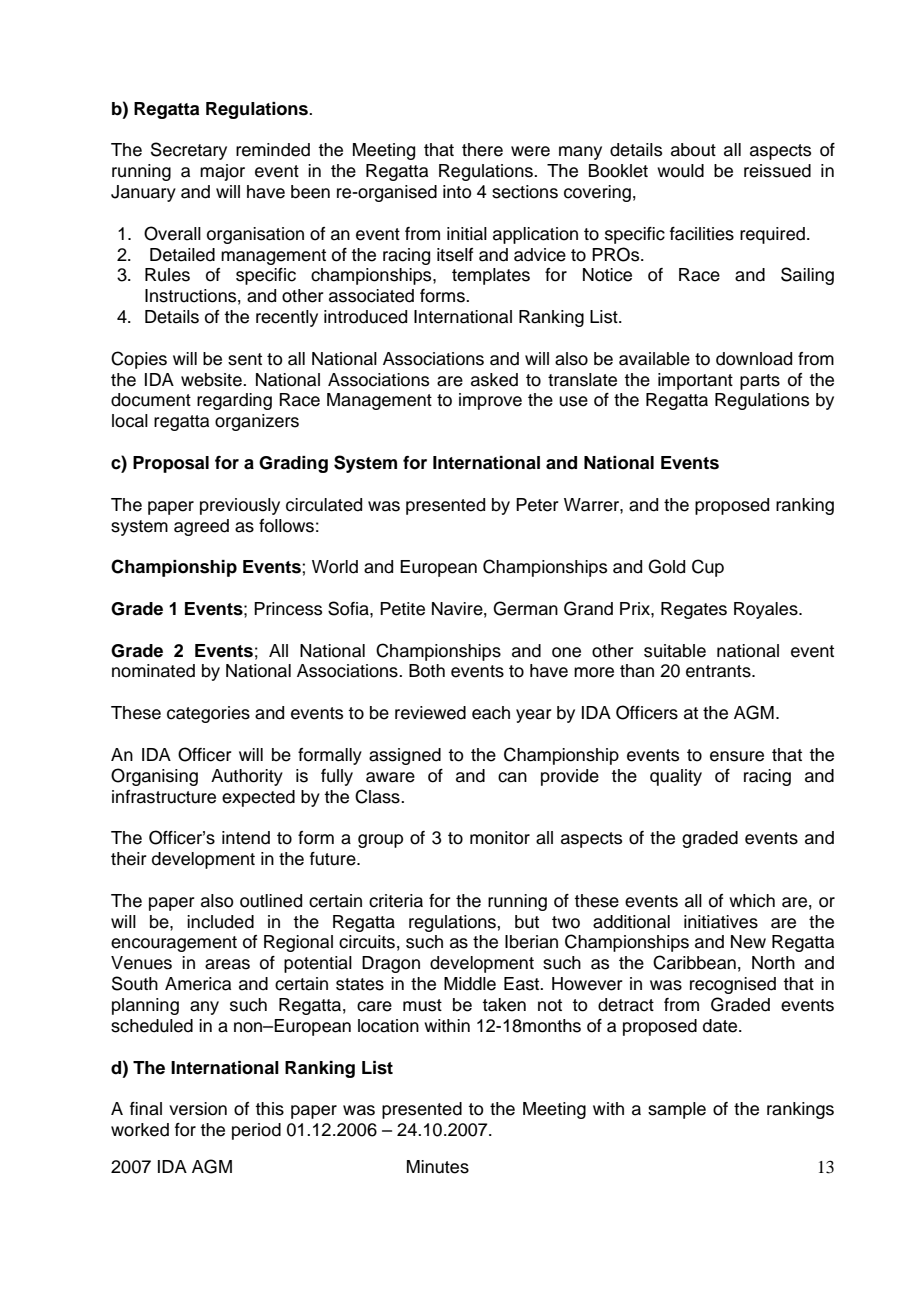 Image resolution: width=924 pixels, height=1308 pixels. Describe the element at coordinates (512, 777) in the document. I see `can` at that location.
